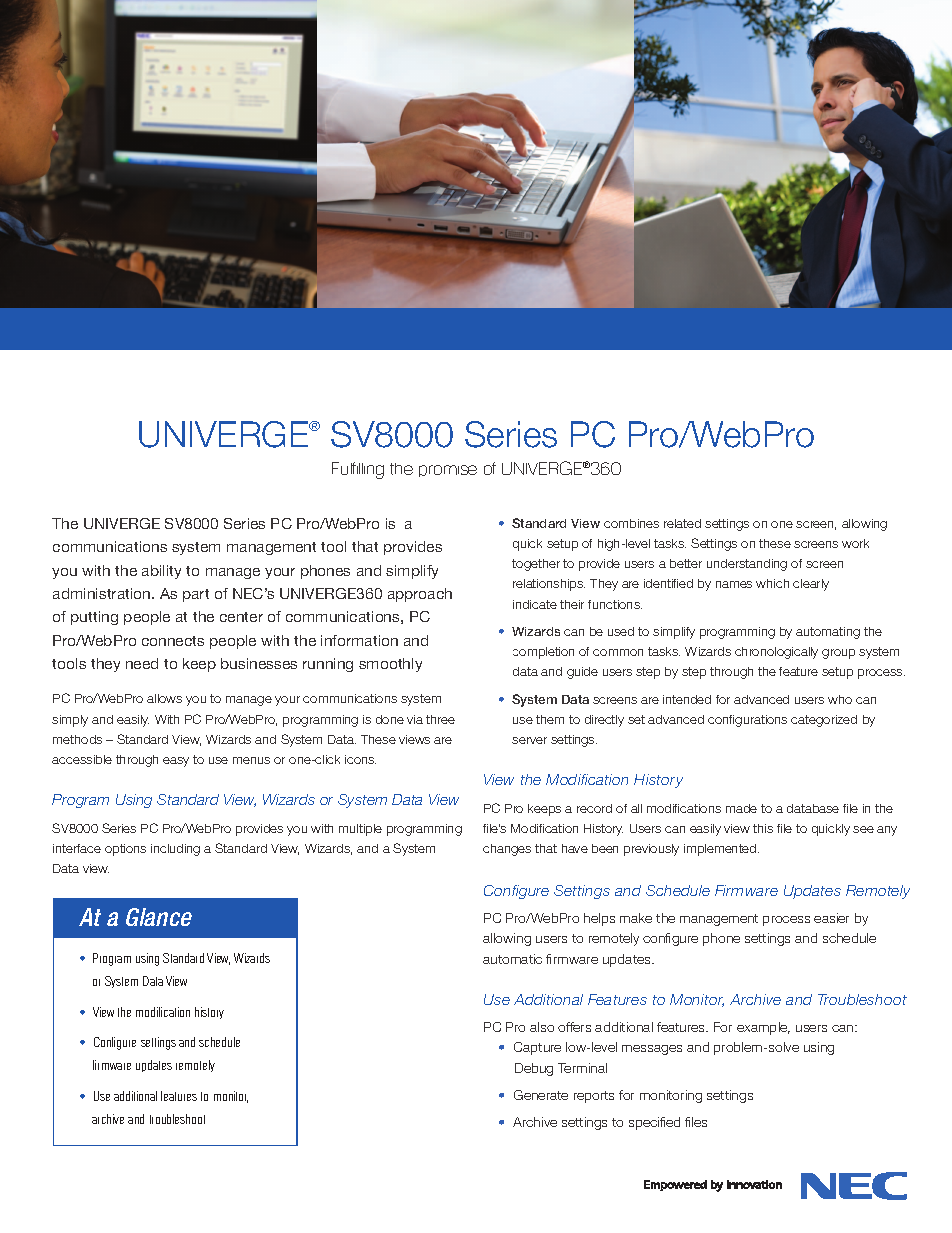 The width and height of the screenshot is (952, 1233). What do you see at coordinates (541, 1095) in the screenshot?
I see `Generate` at bounding box center [541, 1095].
